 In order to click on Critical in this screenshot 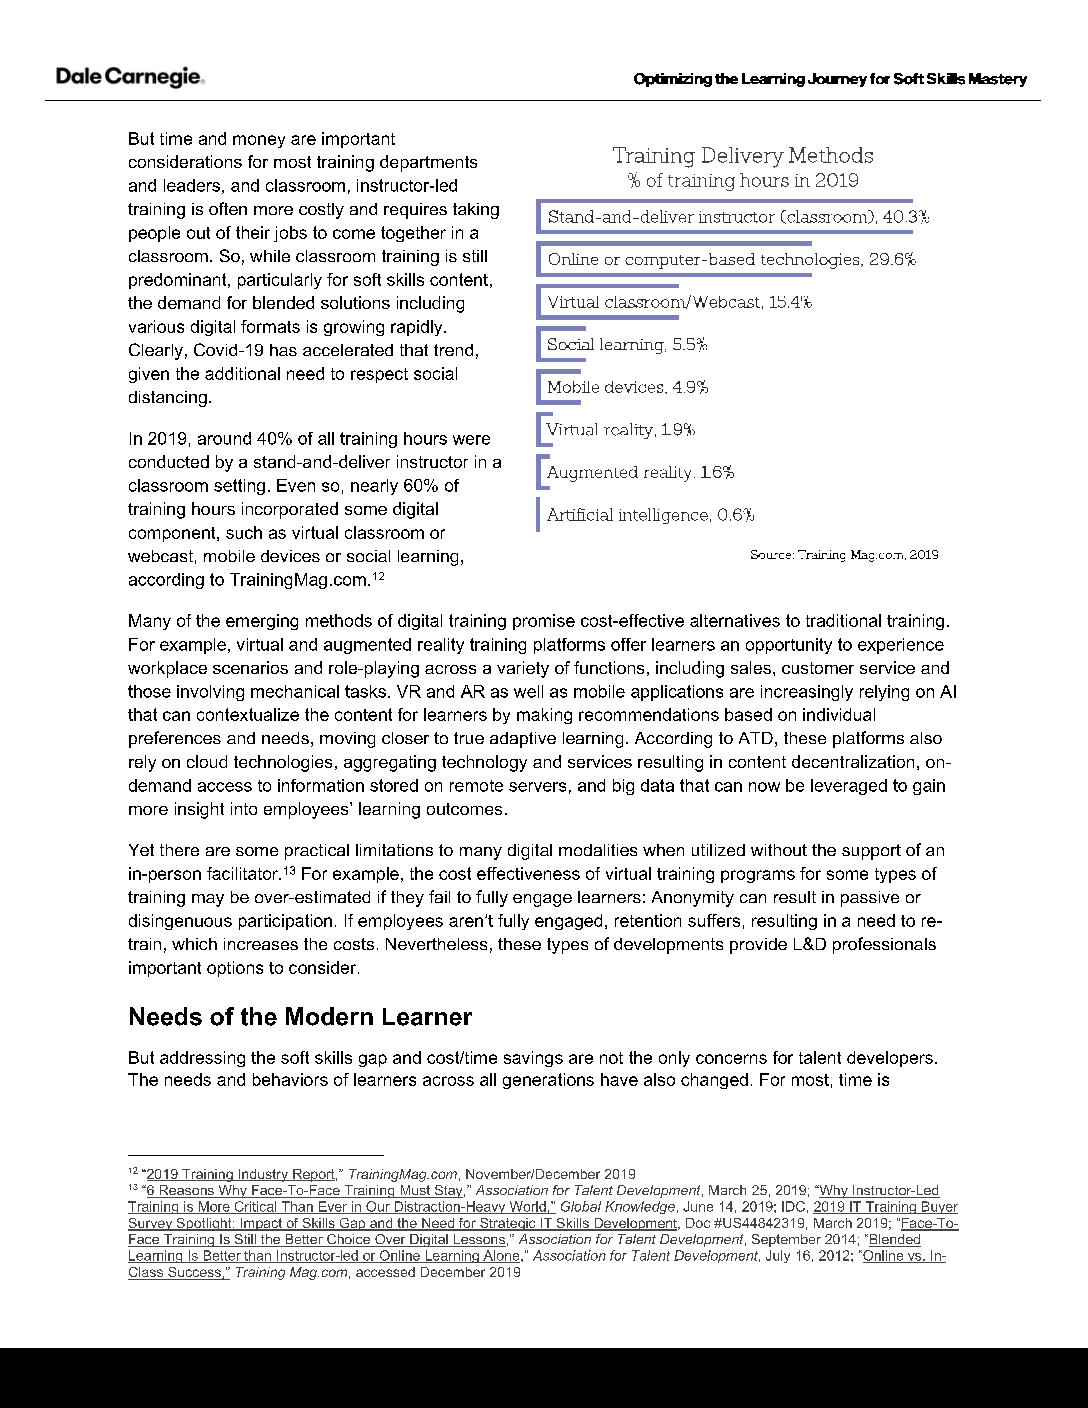, I will do `click(255, 1207)`.
